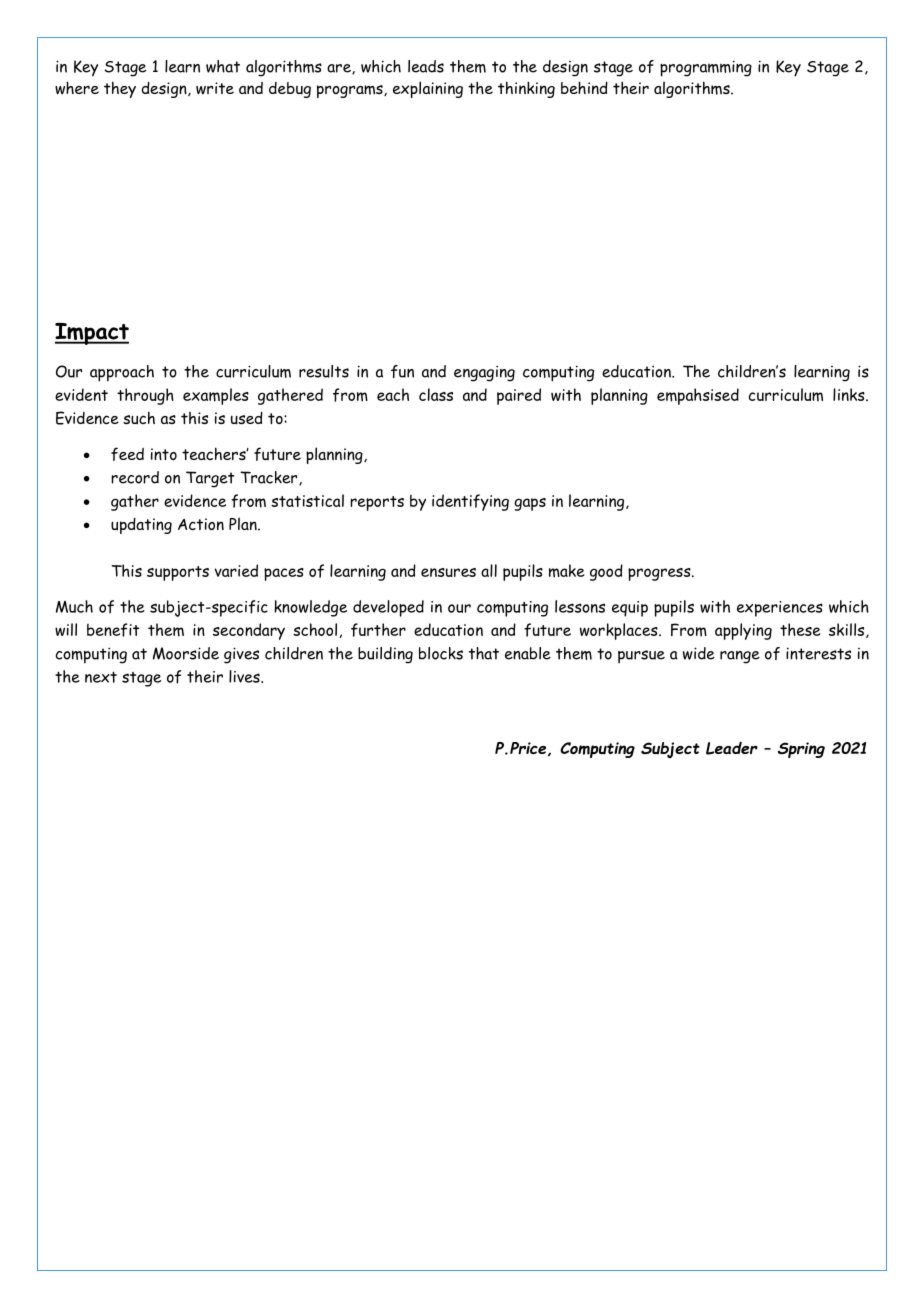  Describe the element at coordinates (145, 396) in the screenshot. I see `through` at that location.
